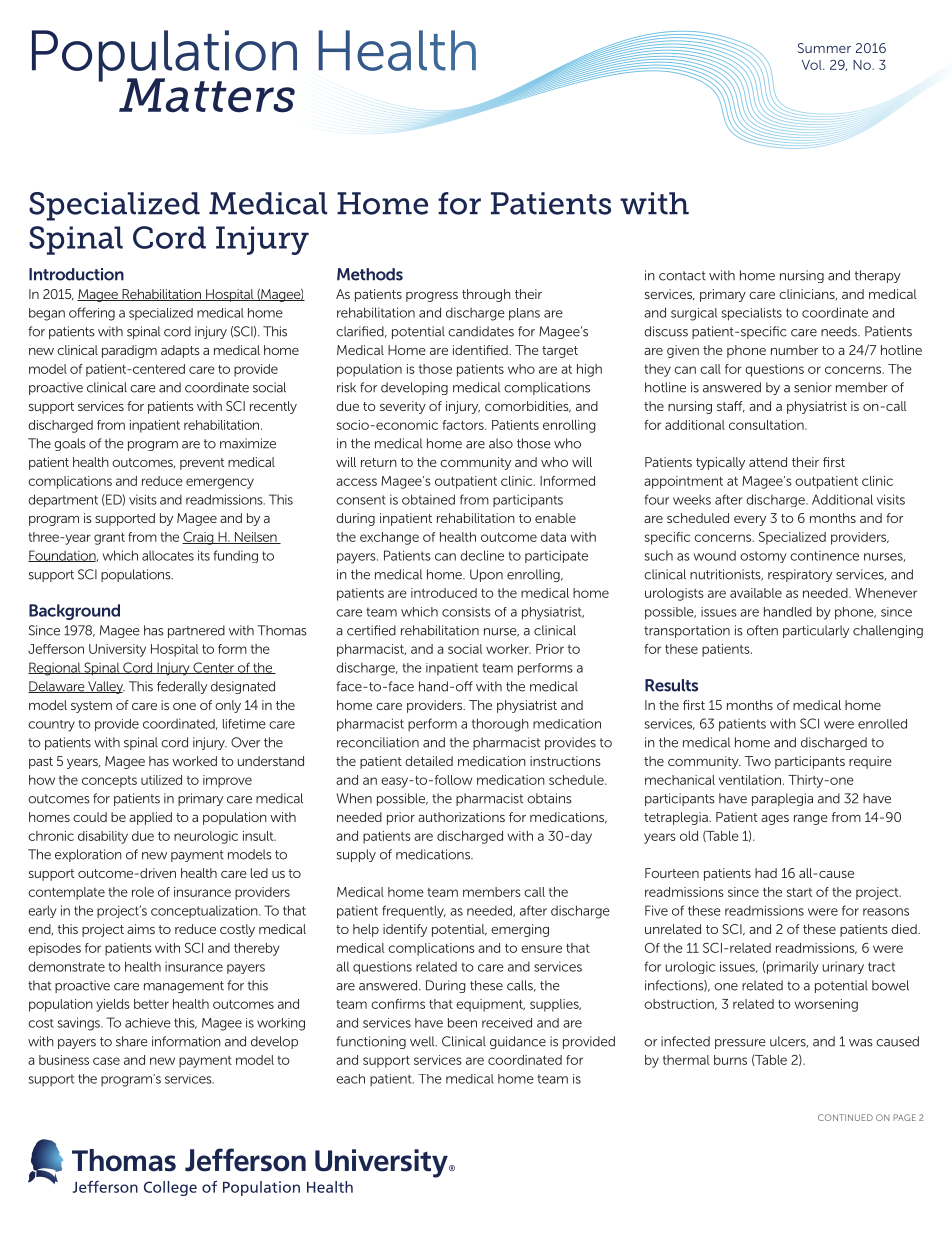  What do you see at coordinates (813, 65) in the page?
I see `Vol` at bounding box center [813, 65].
